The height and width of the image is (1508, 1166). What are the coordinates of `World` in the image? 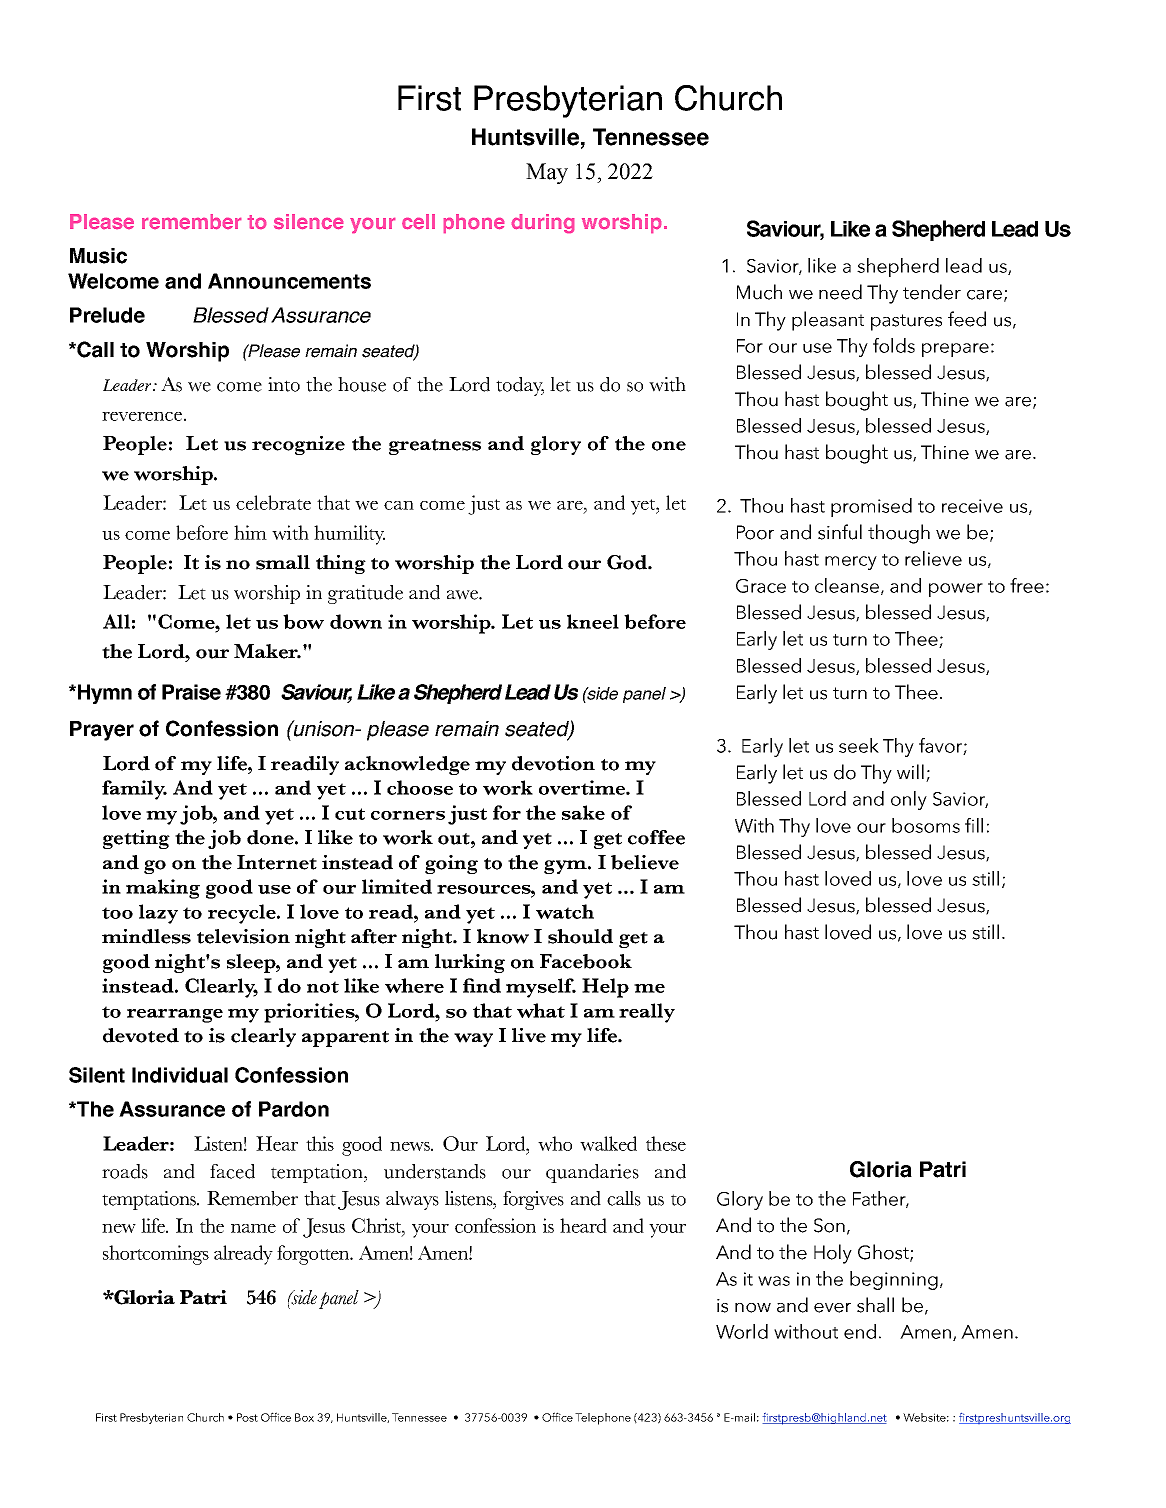 It's located at (742, 1331).
